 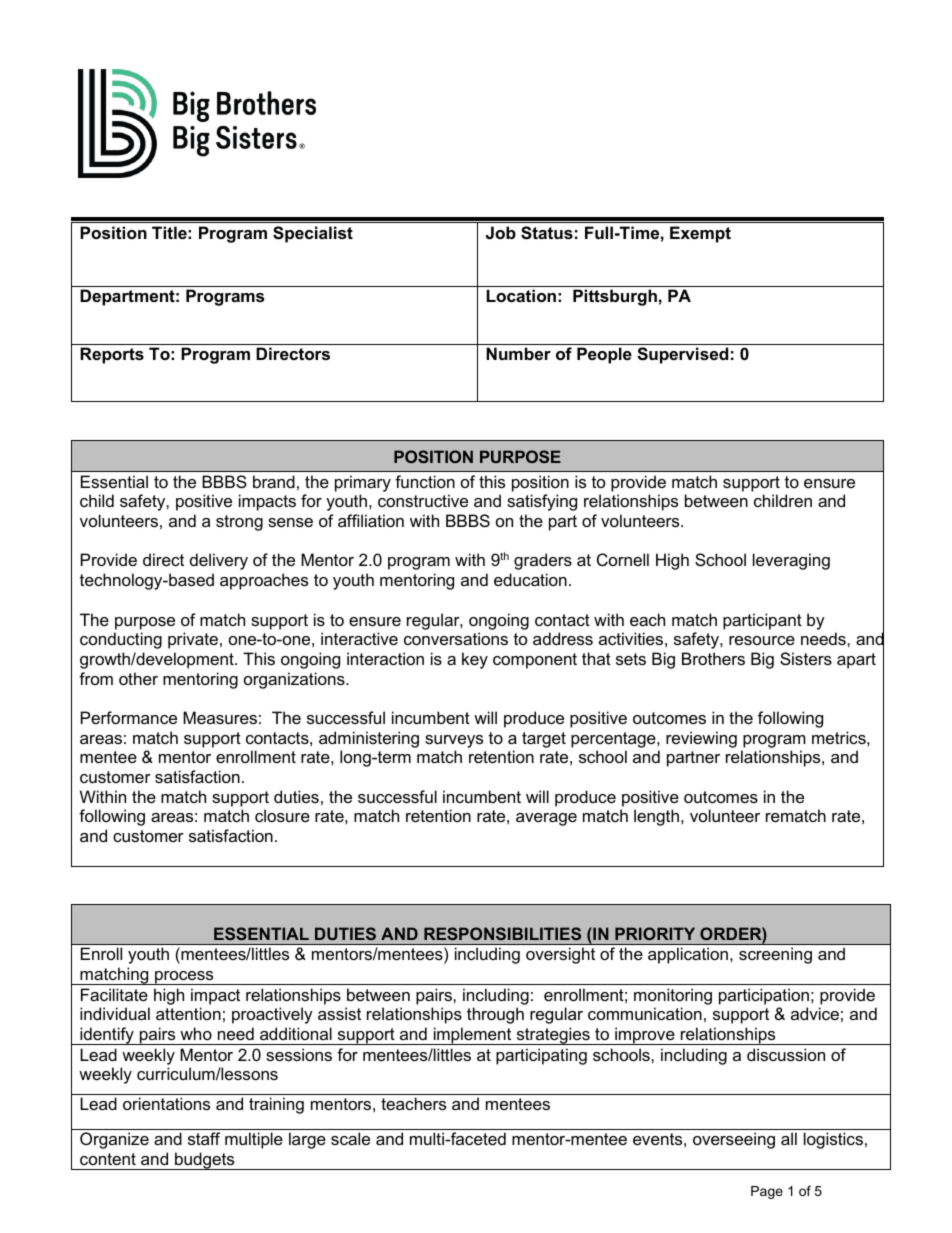 What do you see at coordinates (205, 1161) in the screenshot?
I see `budgets` at bounding box center [205, 1161].
